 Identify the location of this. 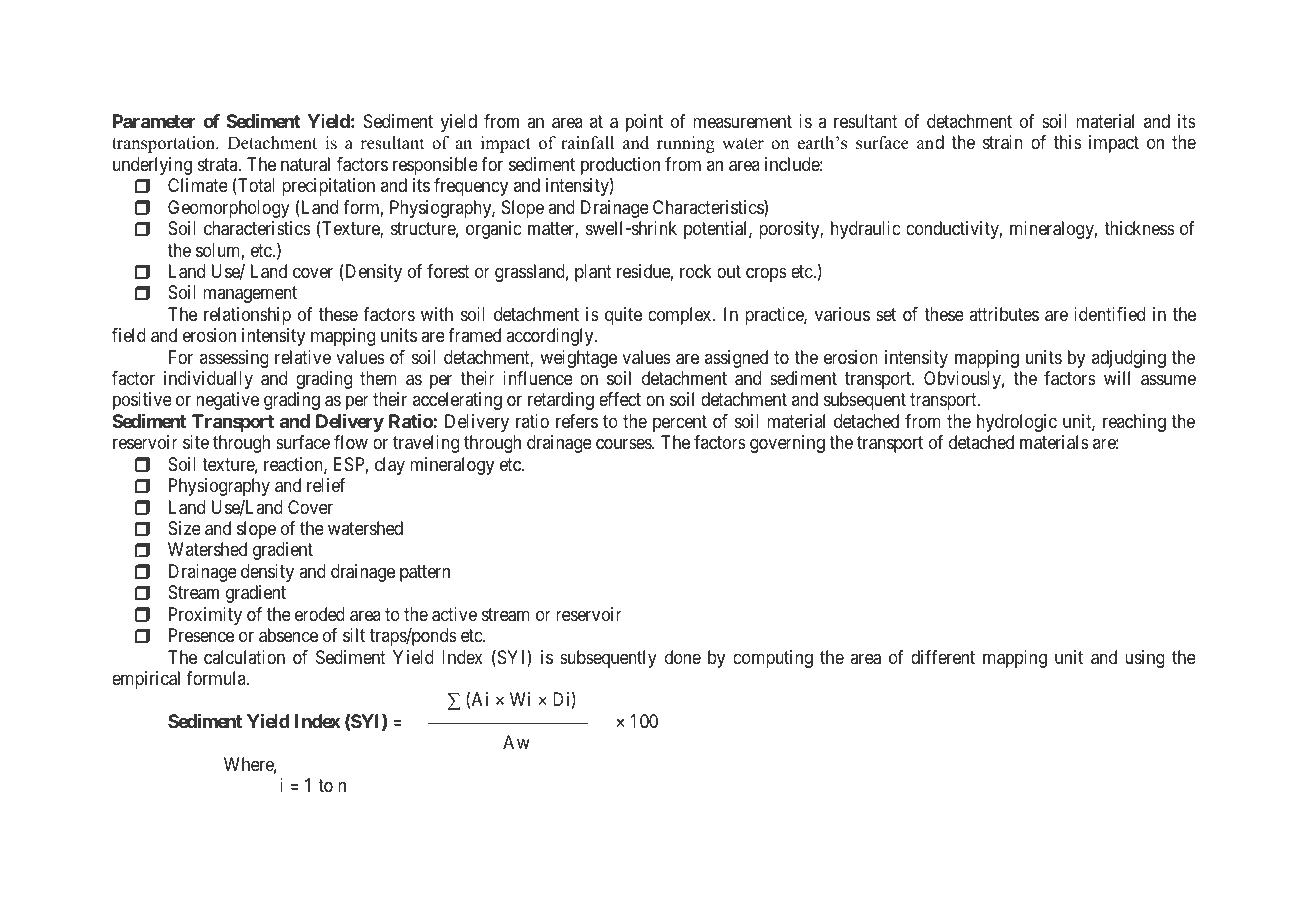
(1068, 142).
